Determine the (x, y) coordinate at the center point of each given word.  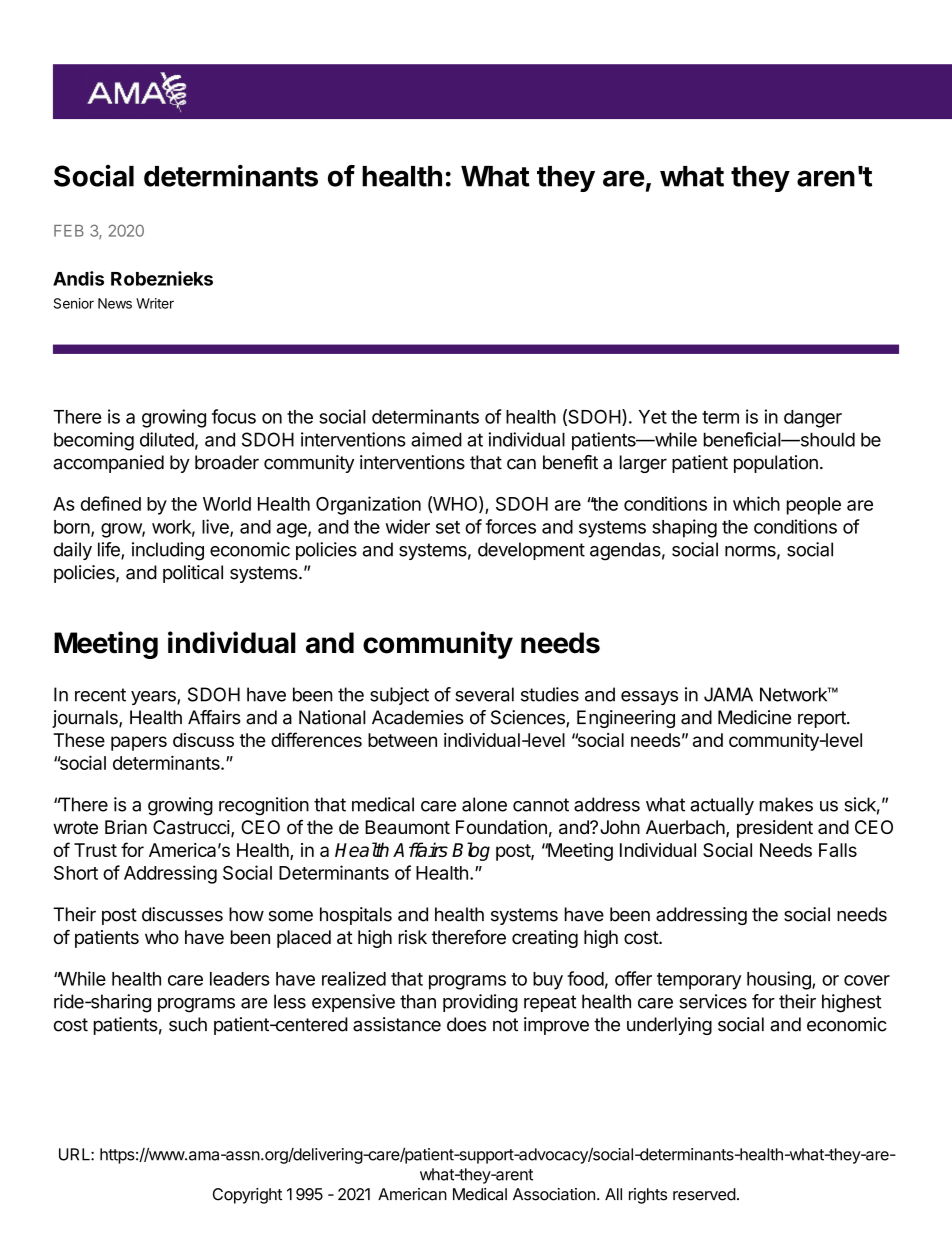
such (188, 1024)
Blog (471, 851)
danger (813, 419)
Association (554, 1194)
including (168, 551)
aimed (436, 439)
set (448, 527)
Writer (155, 303)
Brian (126, 827)
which (756, 503)
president (775, 829)
